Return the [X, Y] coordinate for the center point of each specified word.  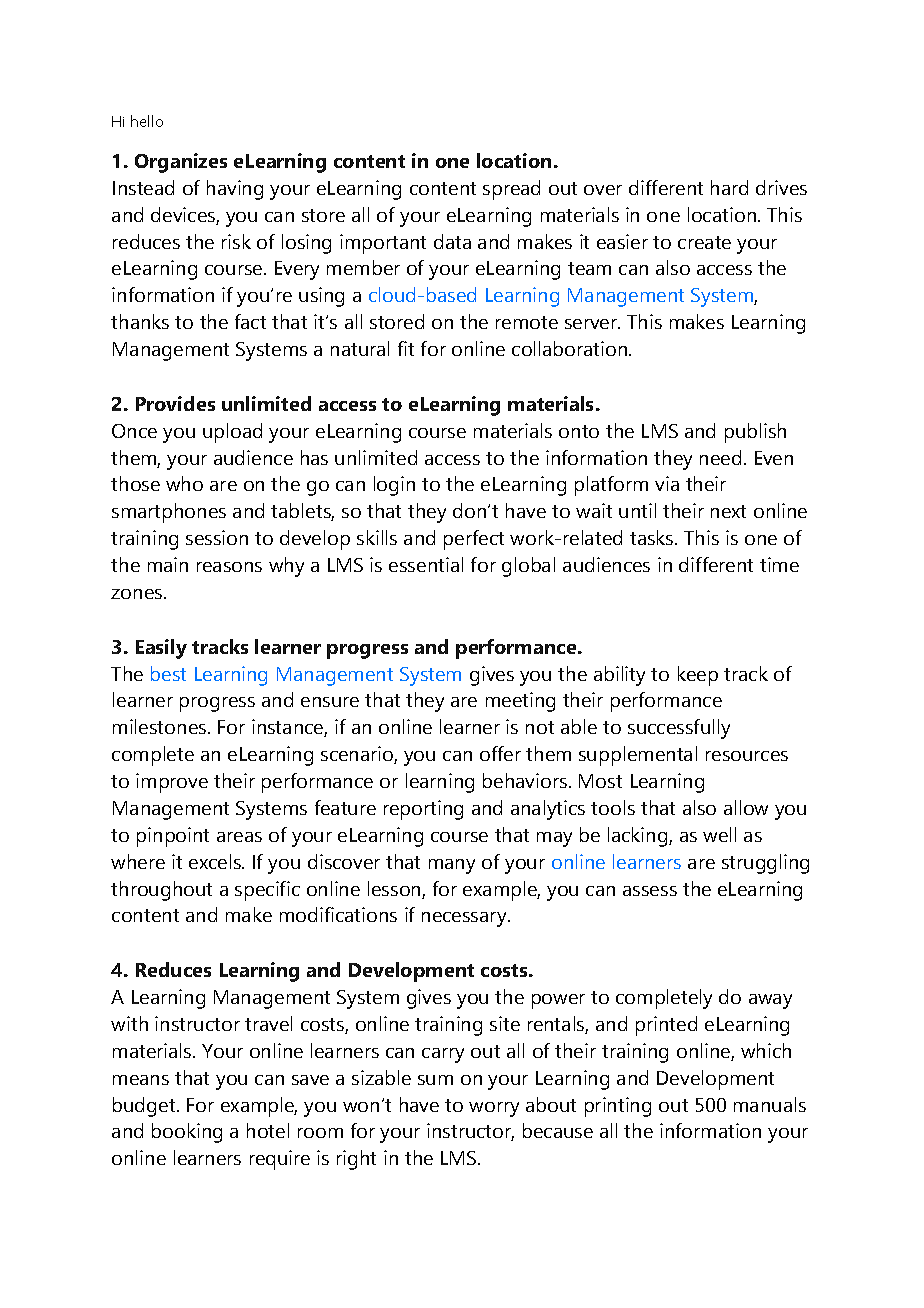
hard [729, 187]
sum [435, 1080]
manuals [770, 1104]
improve [172, 783]
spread [511, 190]
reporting [423, 810]
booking [187, 1133]
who [184, 483]
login [394, 486]
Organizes [181, 163]
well [719, 834]
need [720, 457]
